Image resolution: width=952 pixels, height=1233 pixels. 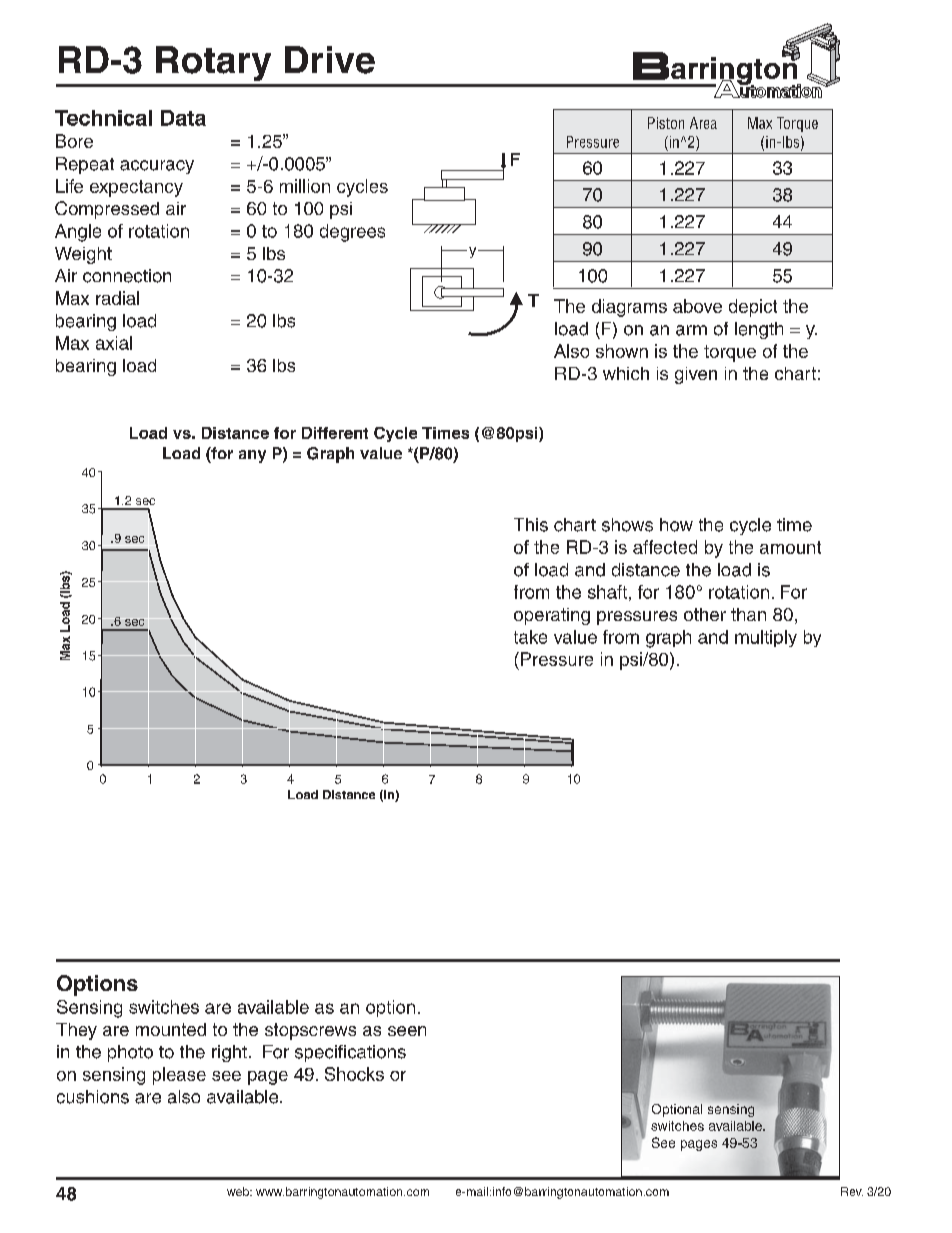 What do you see at coordinates (530, 637) in the screenshot?
I see `take` at bounding box center [530, 637].
